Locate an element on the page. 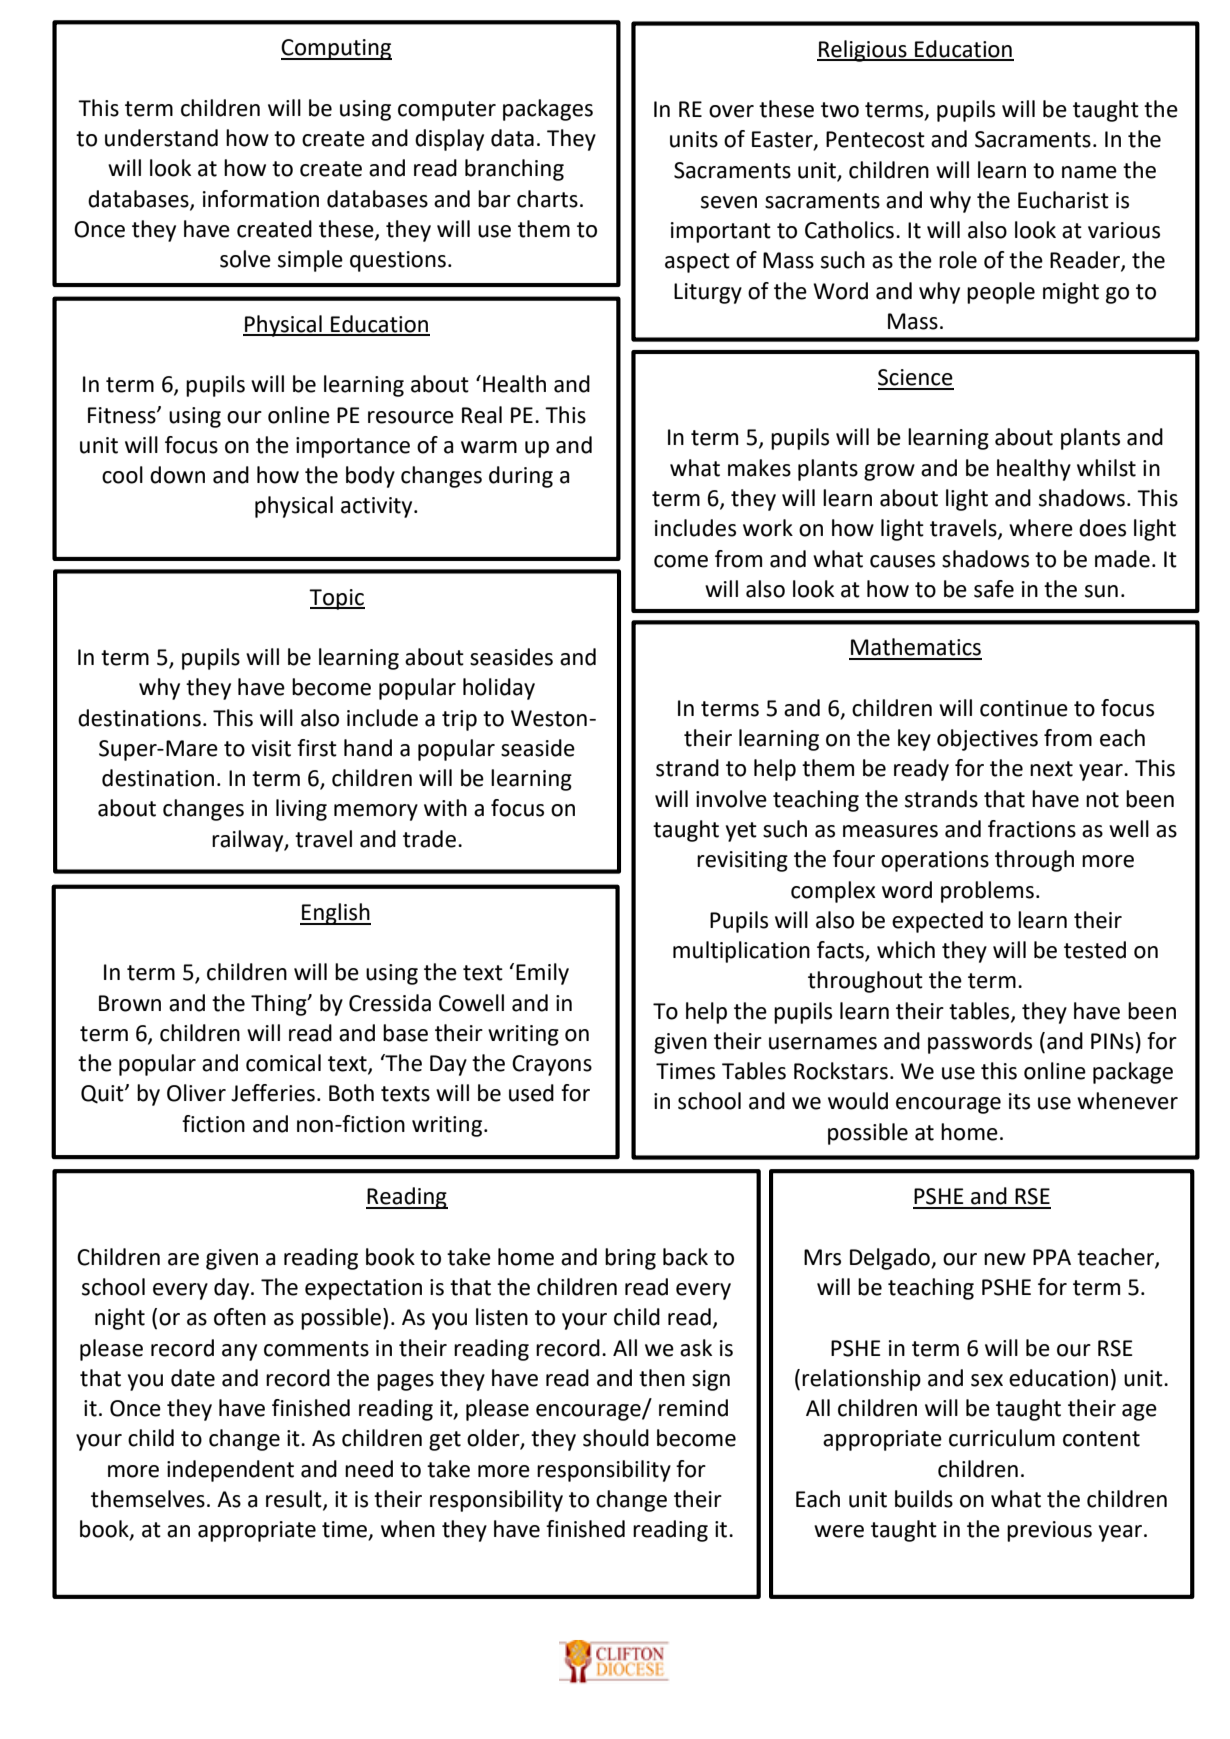 The width and height of the image is (1230, 1739). should is located at coordinates (616, 1438).
